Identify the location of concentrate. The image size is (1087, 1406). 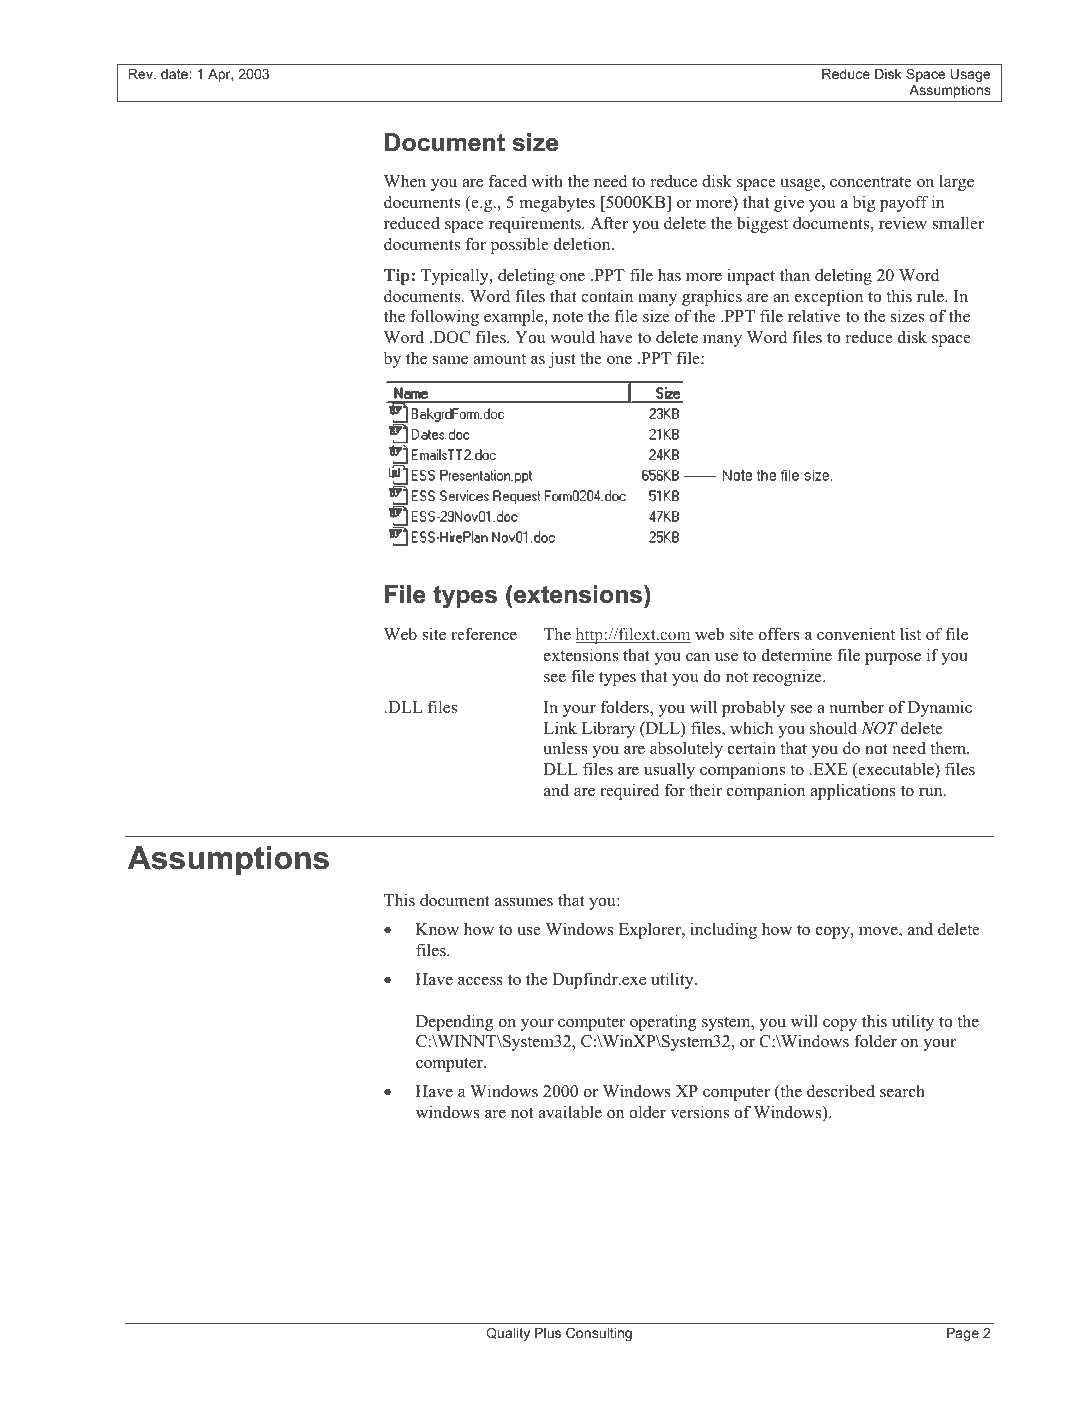
(871, 182).
